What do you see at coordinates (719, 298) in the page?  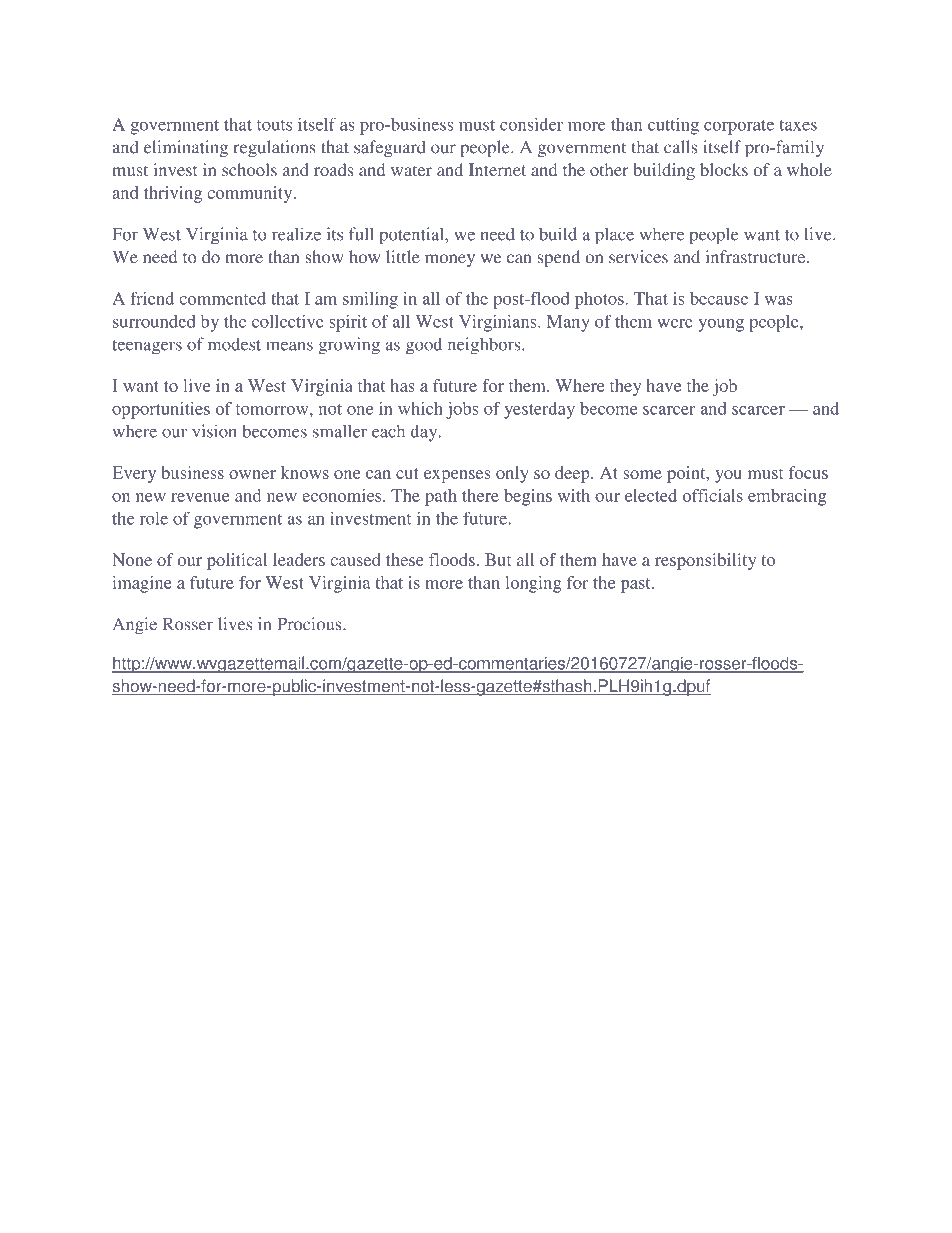 I see `because` at bounding box center [719, 298].
